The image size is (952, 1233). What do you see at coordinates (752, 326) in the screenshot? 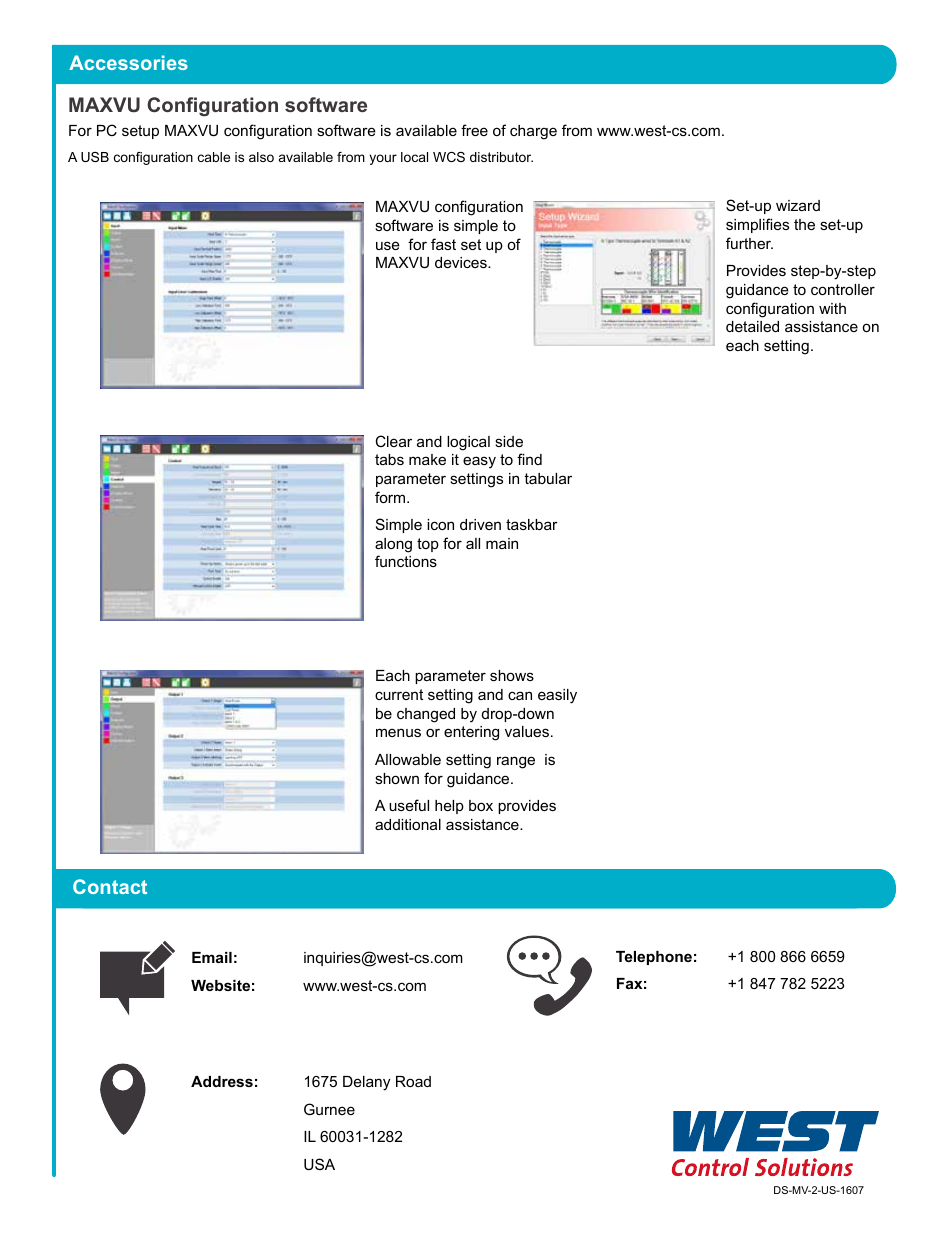
I see `detailed` at bounding box center [752, 326].
